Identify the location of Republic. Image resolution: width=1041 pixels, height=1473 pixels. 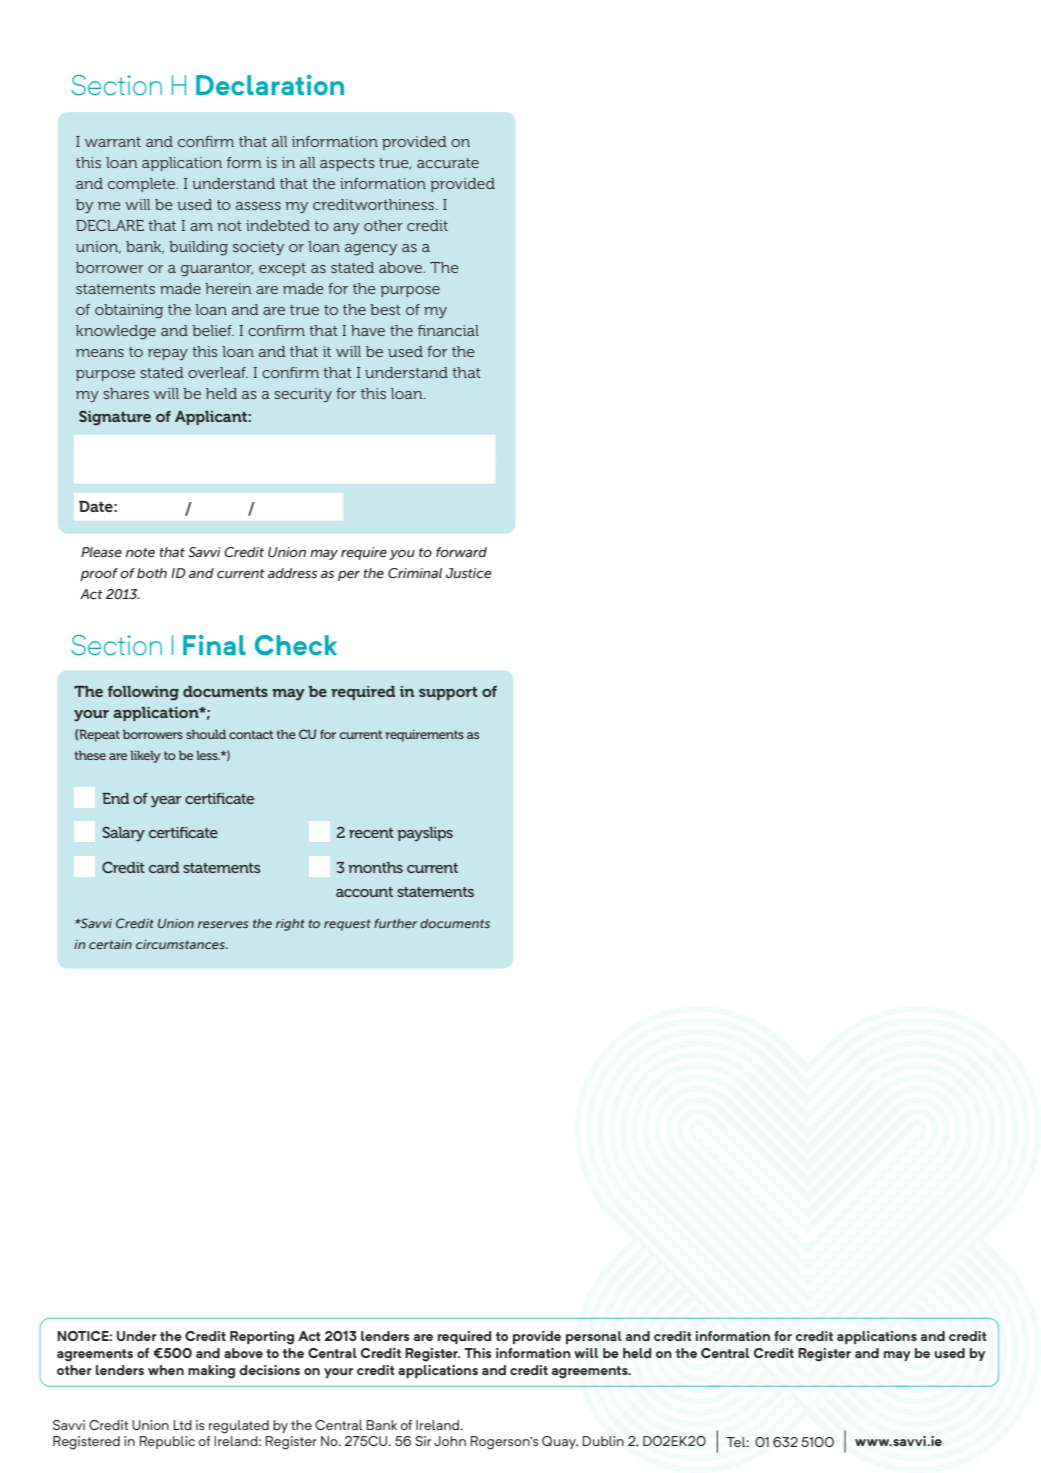
(167, 1442).
